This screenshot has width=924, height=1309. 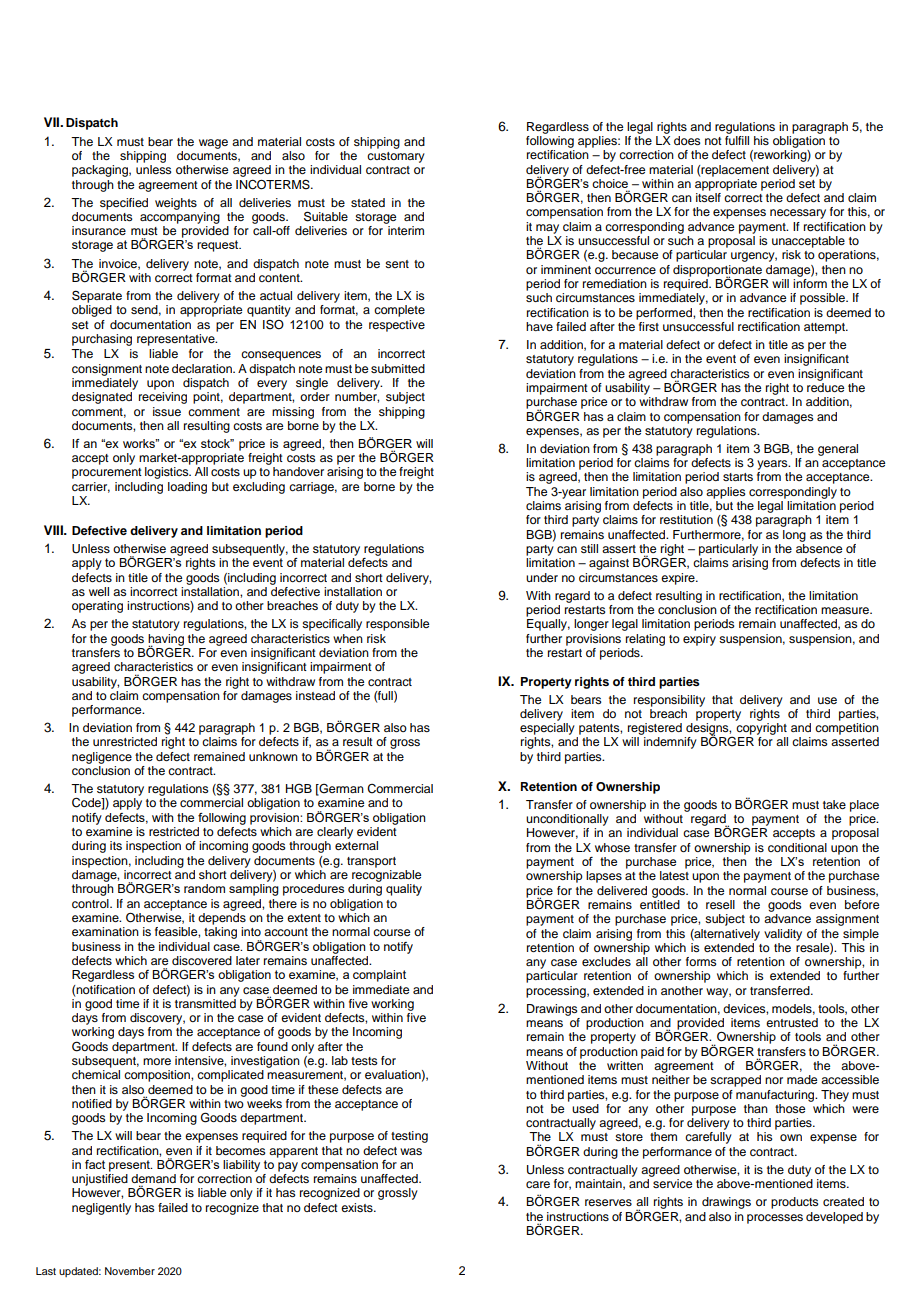 I want to click on well, so click(x=99, y=591).
